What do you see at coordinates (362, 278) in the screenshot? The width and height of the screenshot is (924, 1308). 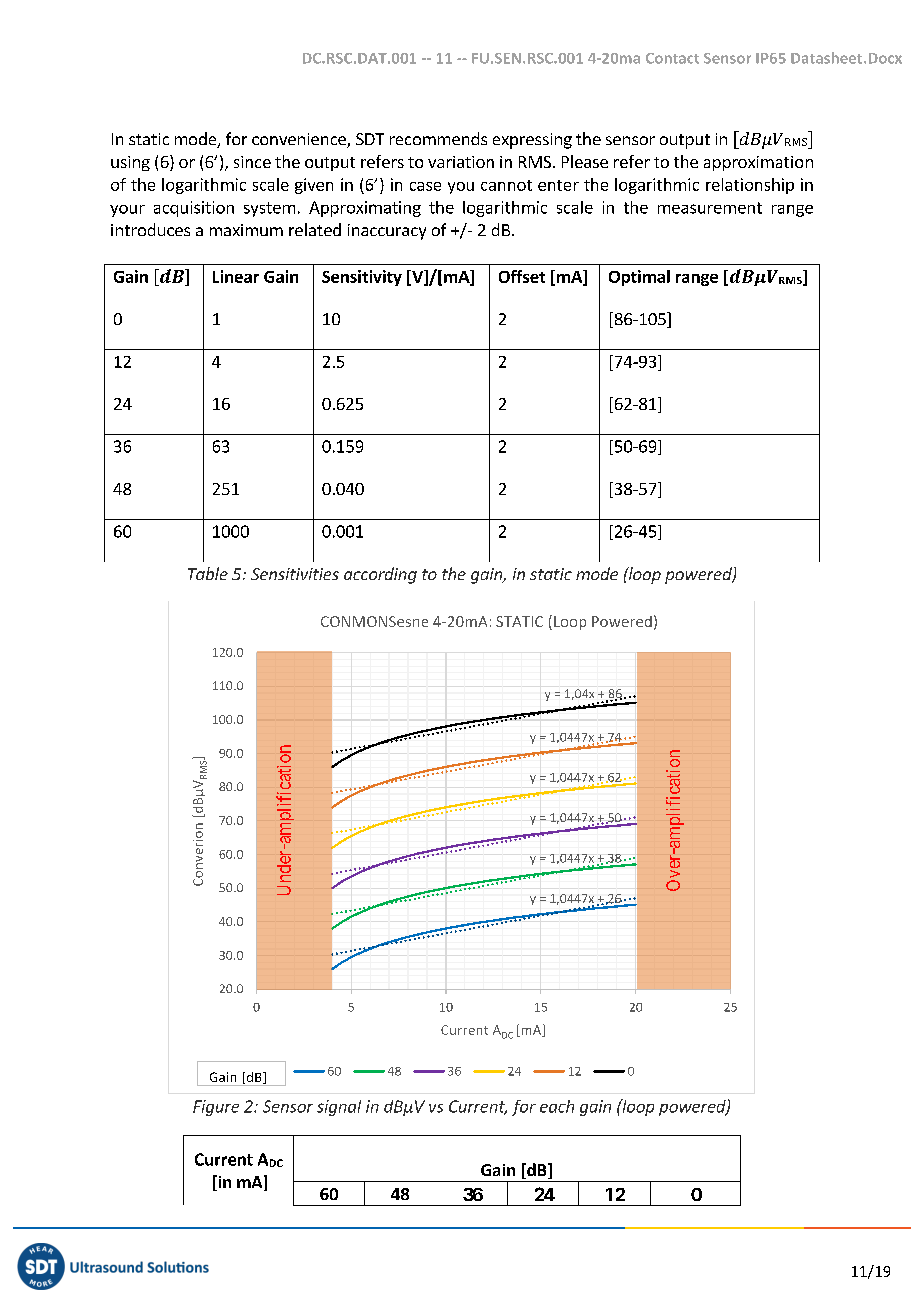 I see `Sensitivity` at bounding box center [362, 278].
